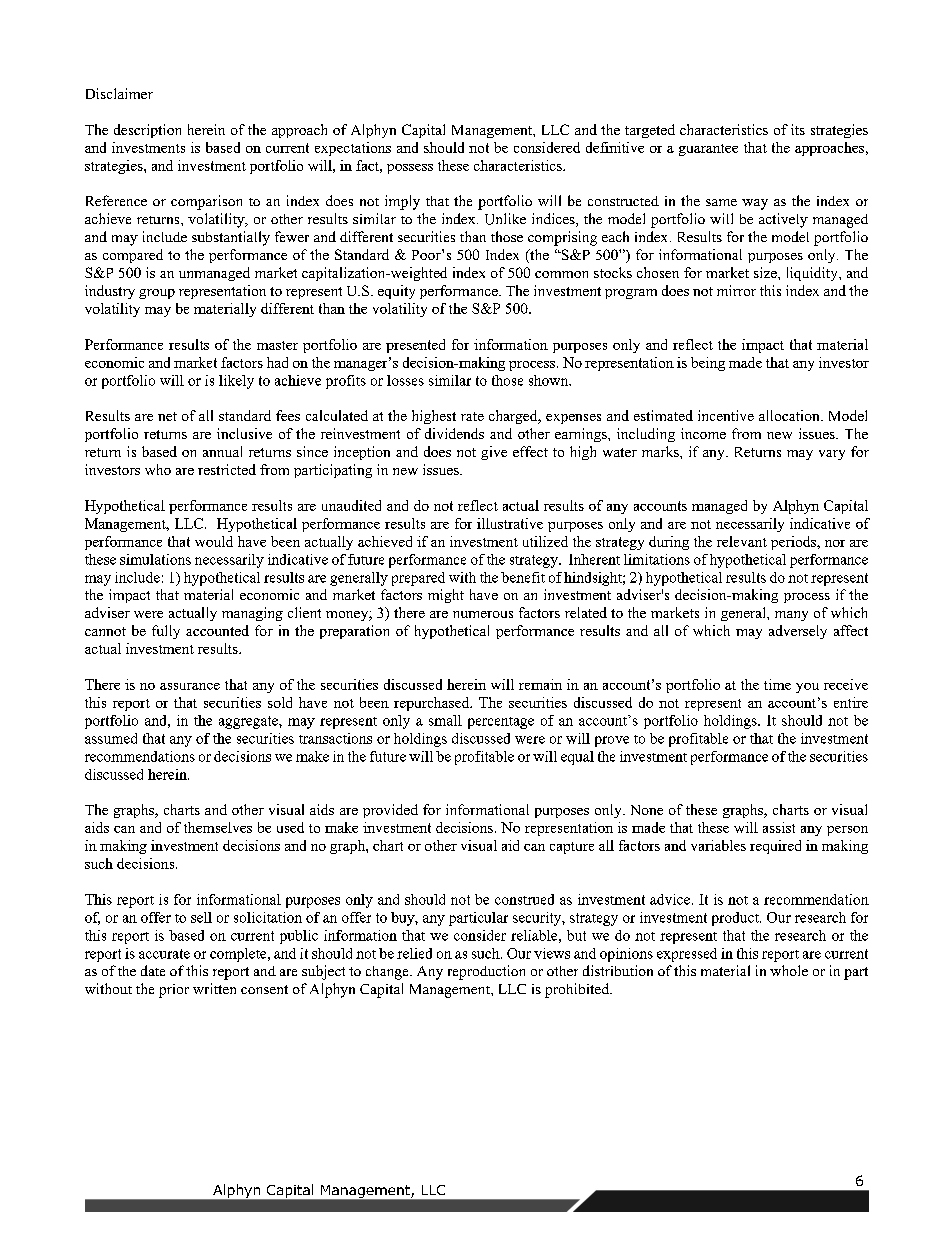 The width and height of the page is (952, 1233). I want to click on guarantee, so click(708, 150).
